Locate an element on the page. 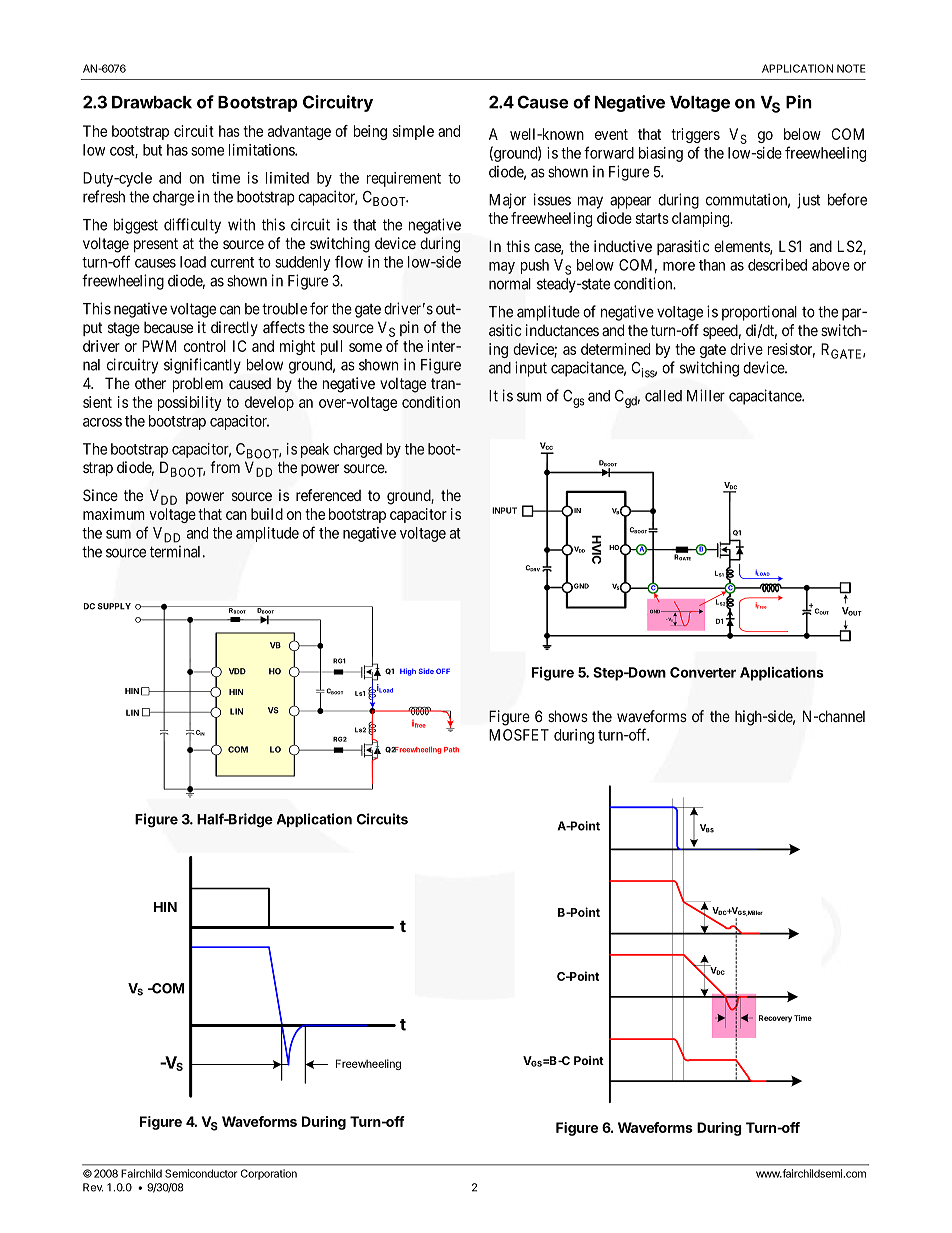 The width and height of the page is (952, 1233). simple is located at coordinates (413, 132).
